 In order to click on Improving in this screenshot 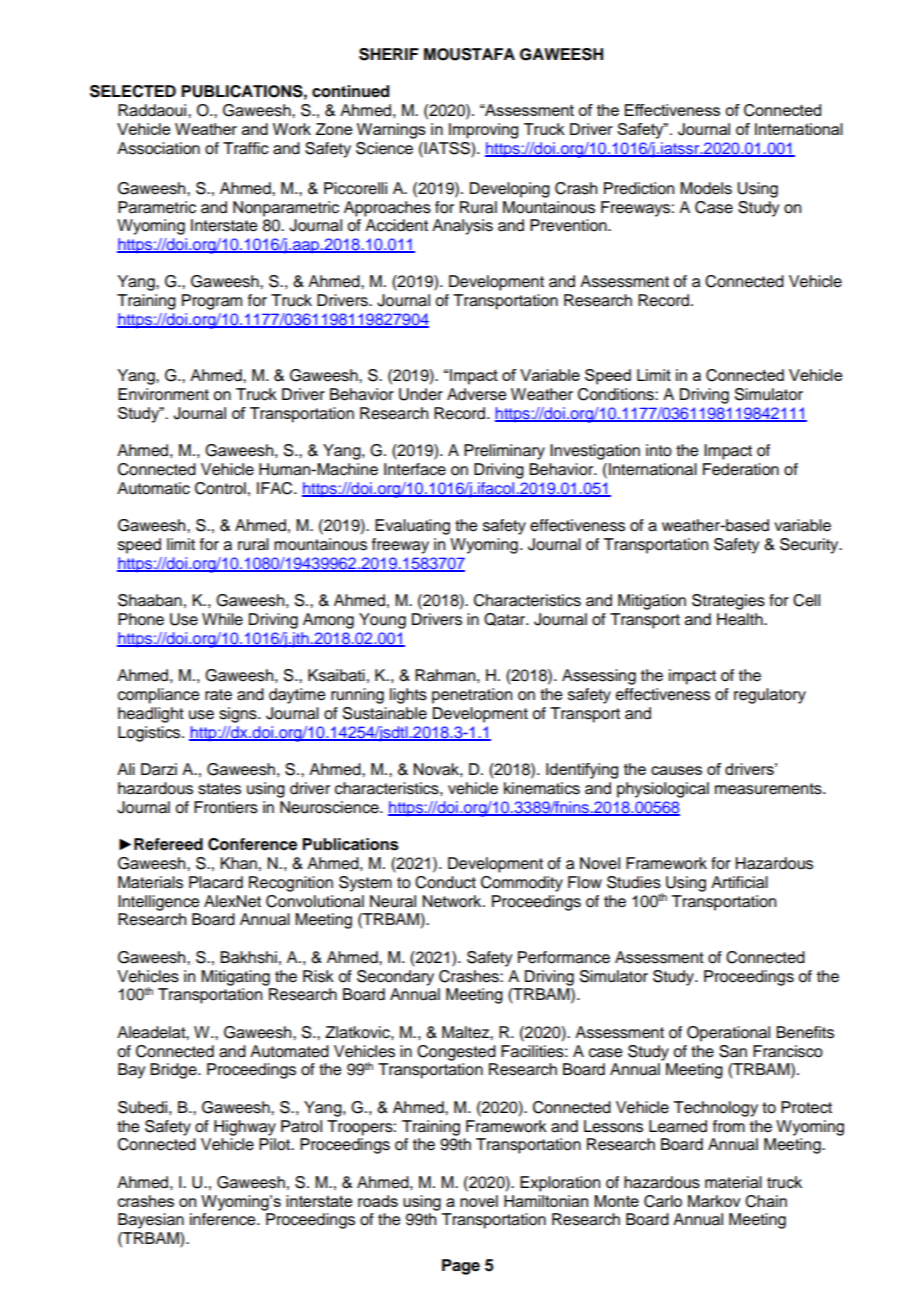, I will do `click(483, 131)`.
